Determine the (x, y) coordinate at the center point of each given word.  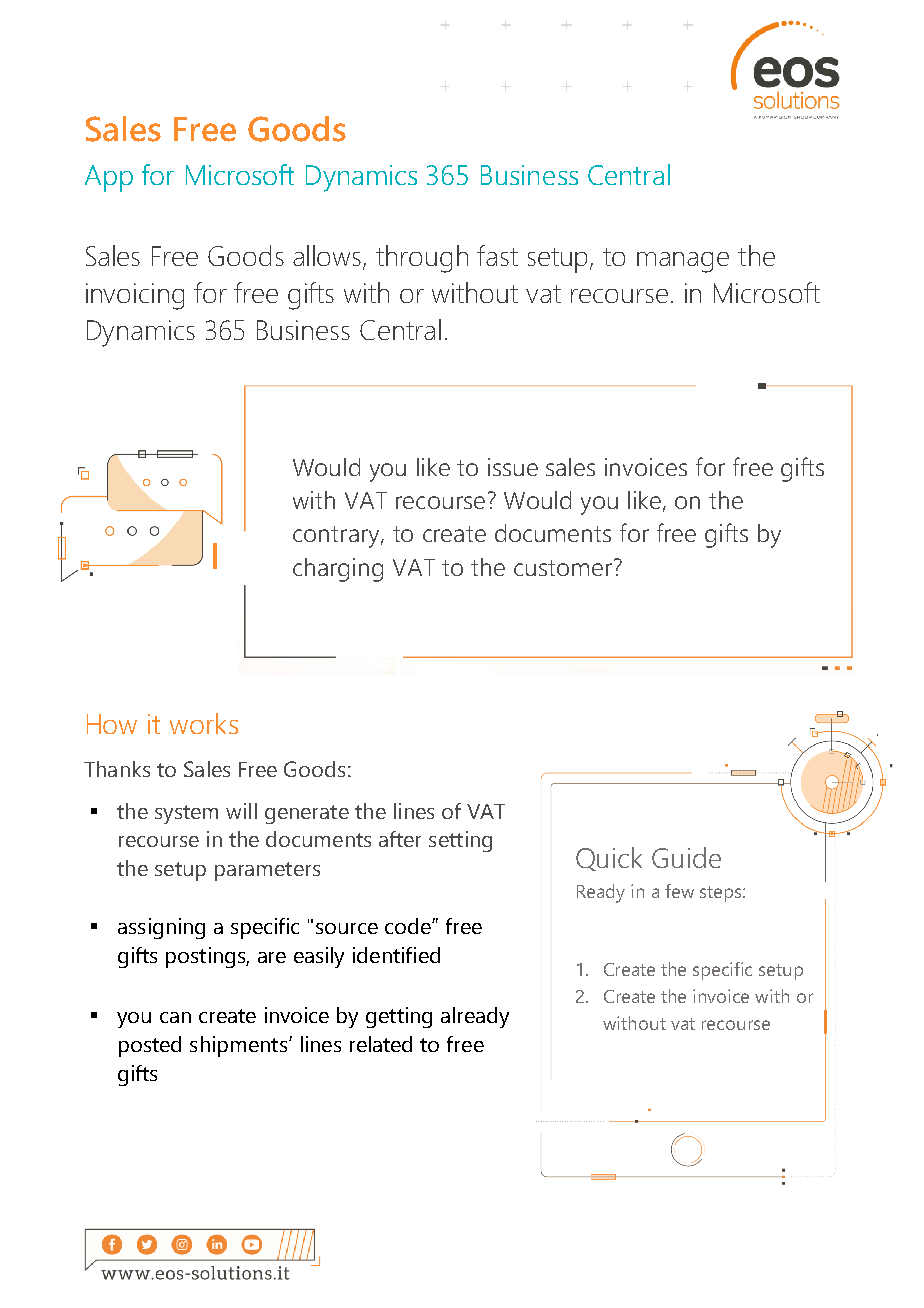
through (422, 259)
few (679, 891)
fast (497, 255)
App (109, 178)
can (175, 1017)
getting (399, 1017)
